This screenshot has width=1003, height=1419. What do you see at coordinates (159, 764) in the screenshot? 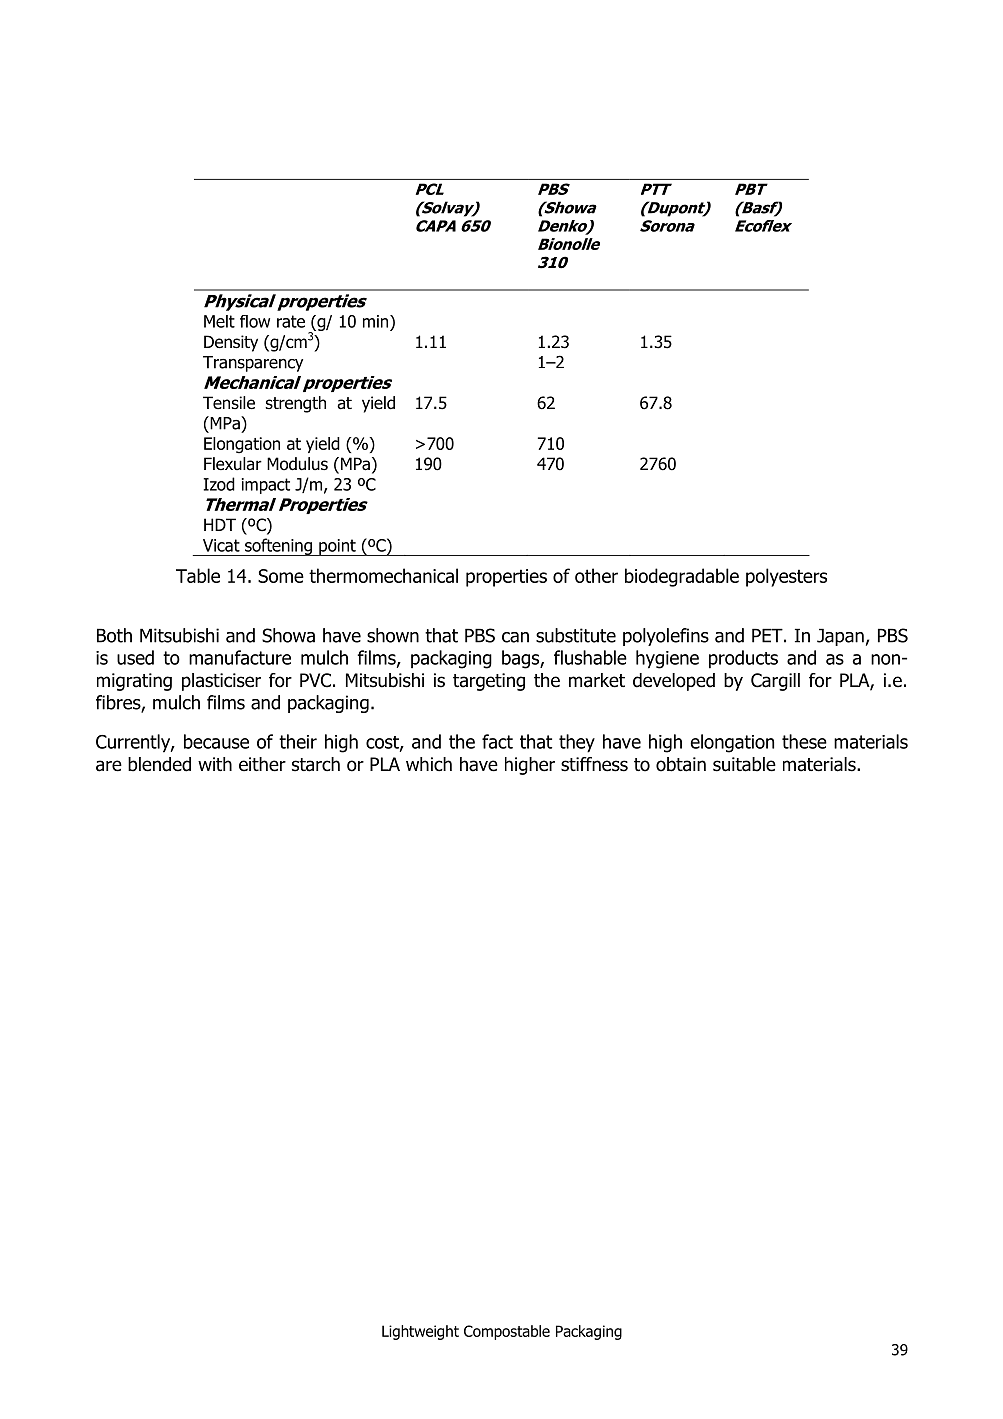
I see `blended` at bounding box center [159, 764].
